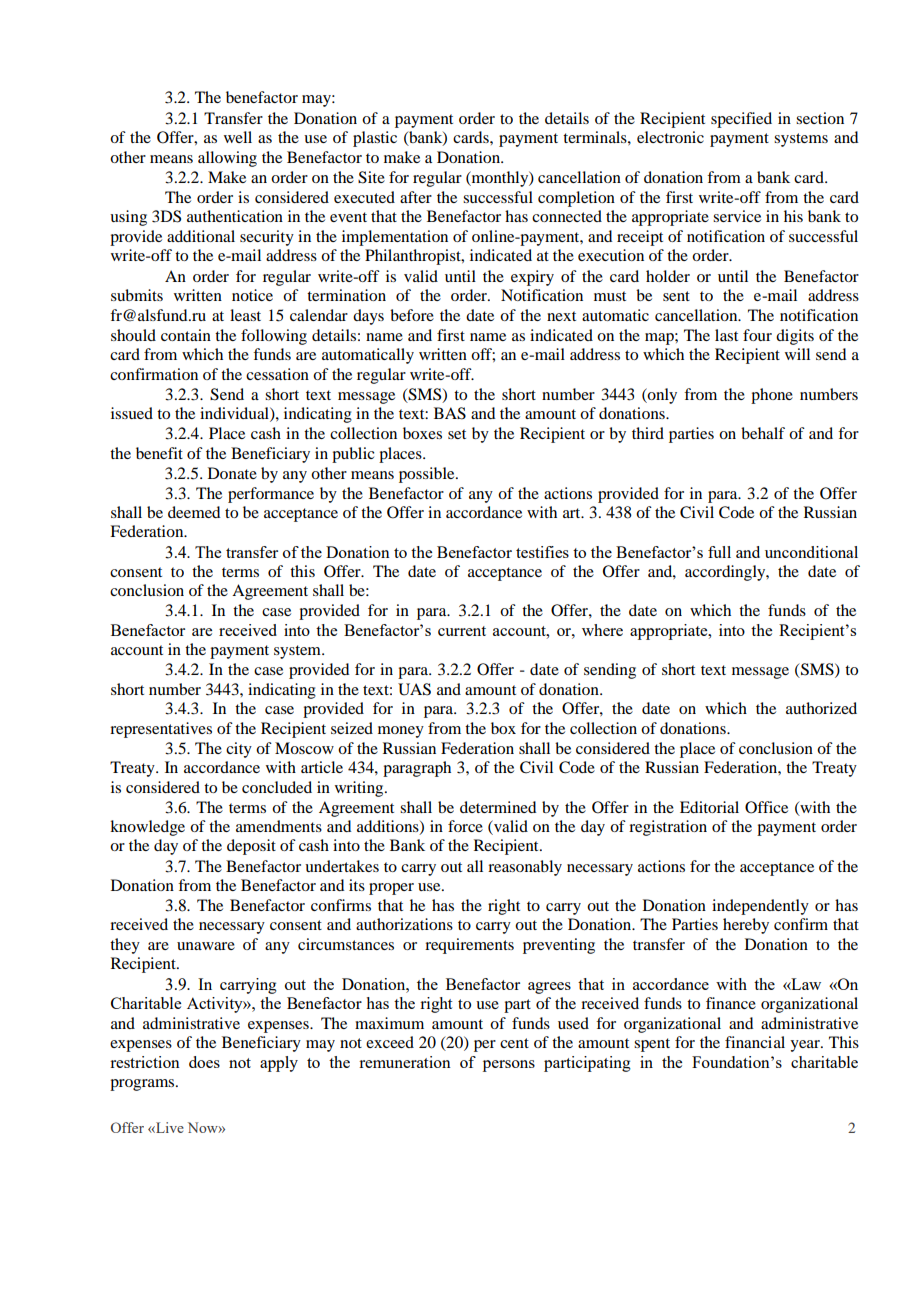  What do you see at coordinates (755, 1042) in the screenshot?
I see `financial` at bounding box center [755, 1042].
